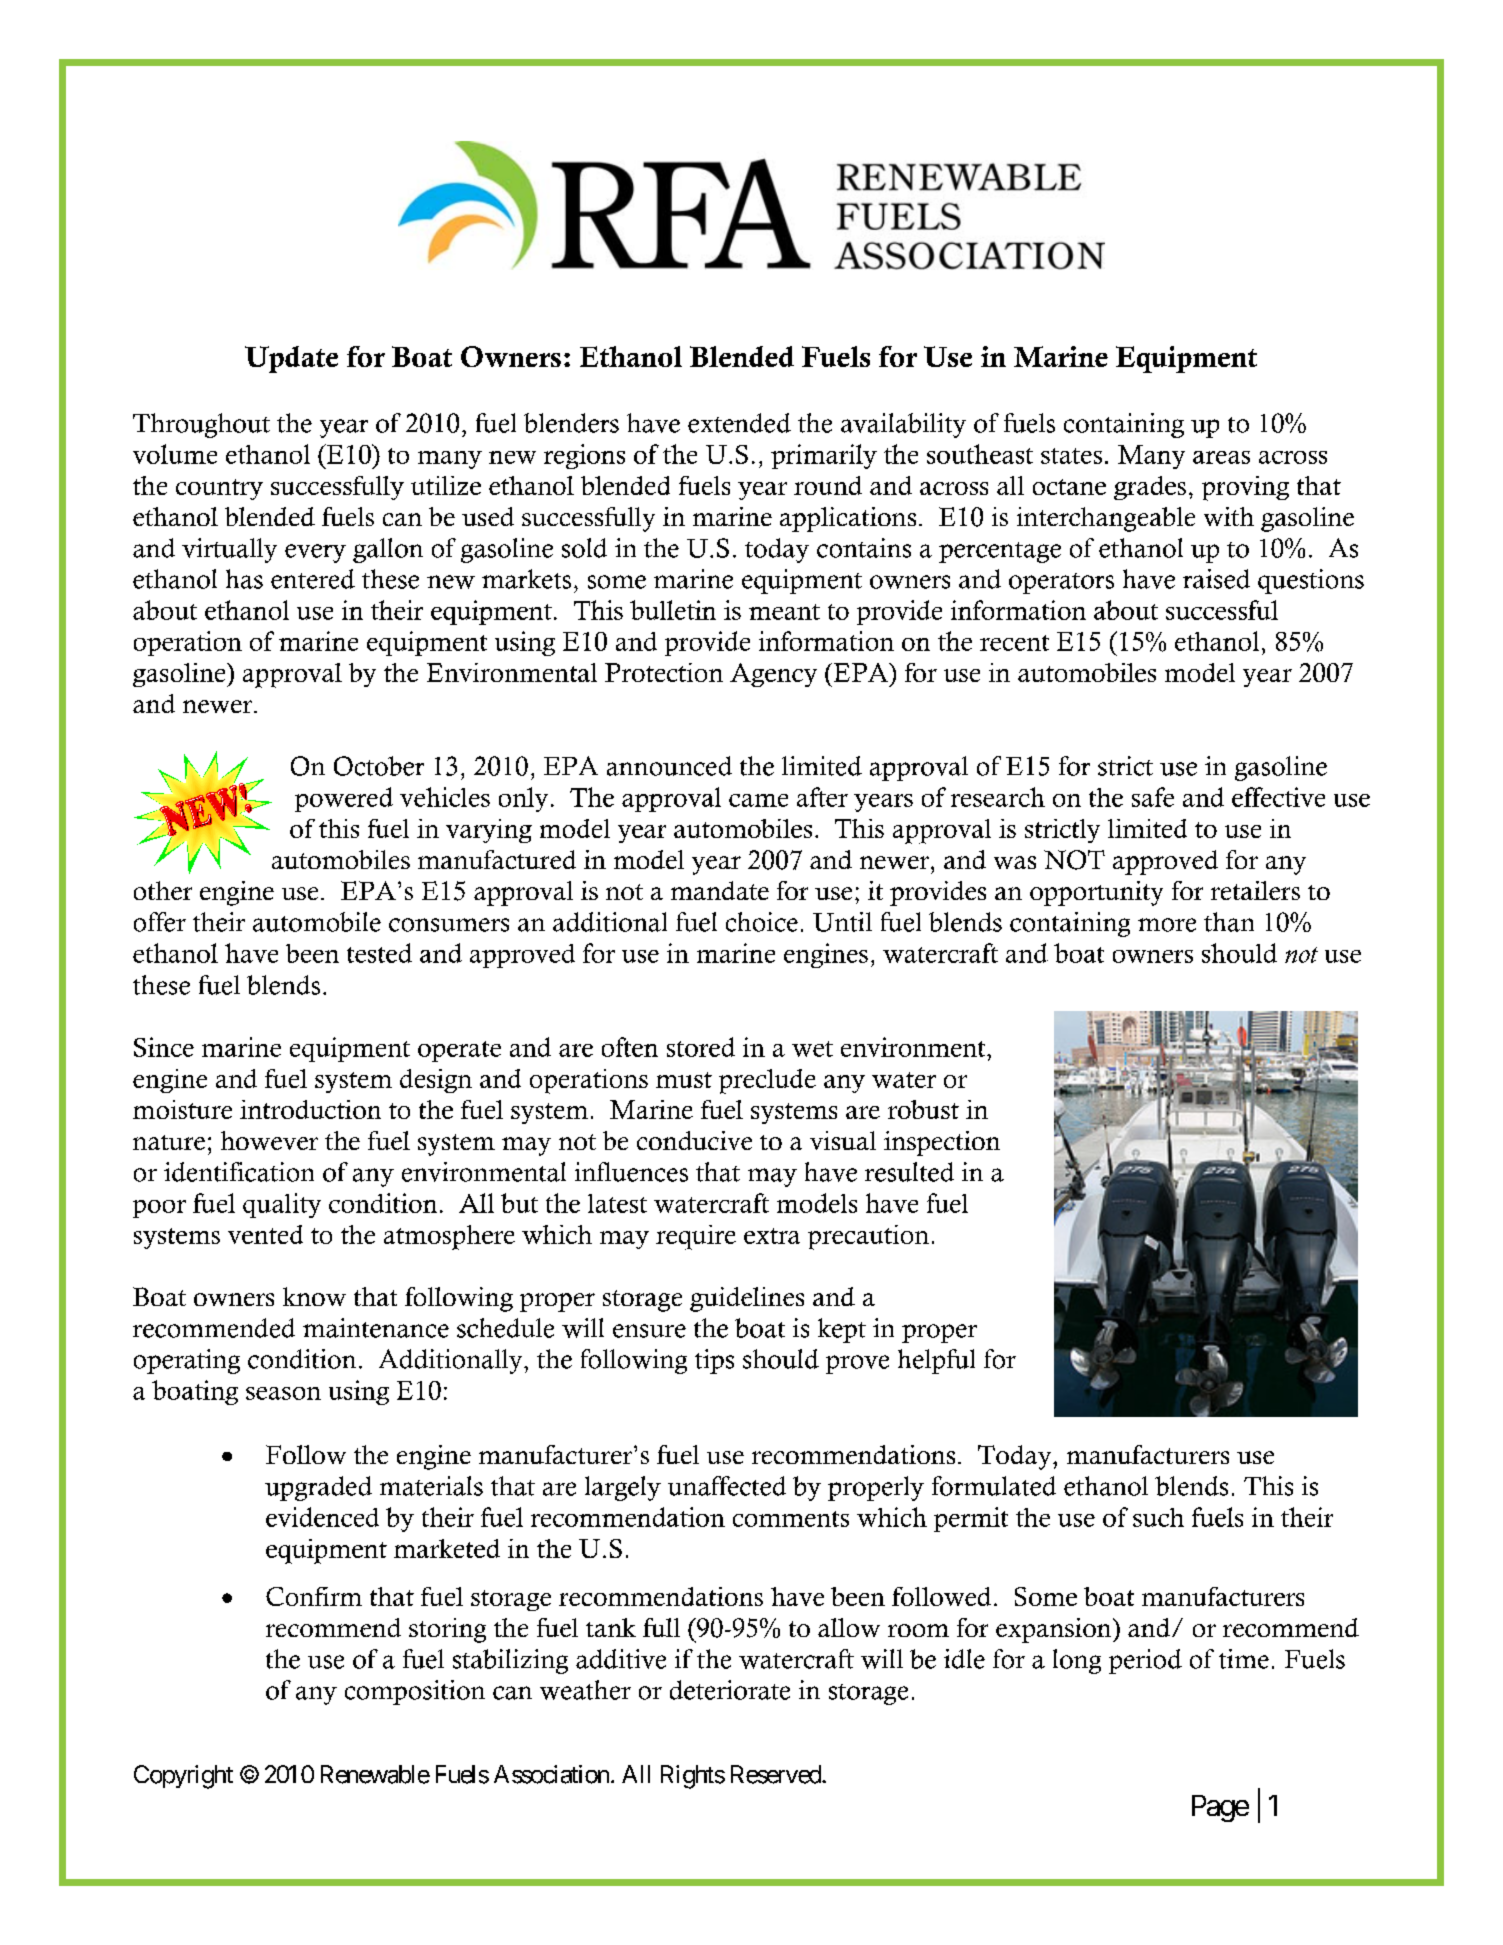 This document has width=1503, height=1945. What do you see at coordinates (283, 1393) in the document?
I see `season` at bounding box center [283, 1393].
